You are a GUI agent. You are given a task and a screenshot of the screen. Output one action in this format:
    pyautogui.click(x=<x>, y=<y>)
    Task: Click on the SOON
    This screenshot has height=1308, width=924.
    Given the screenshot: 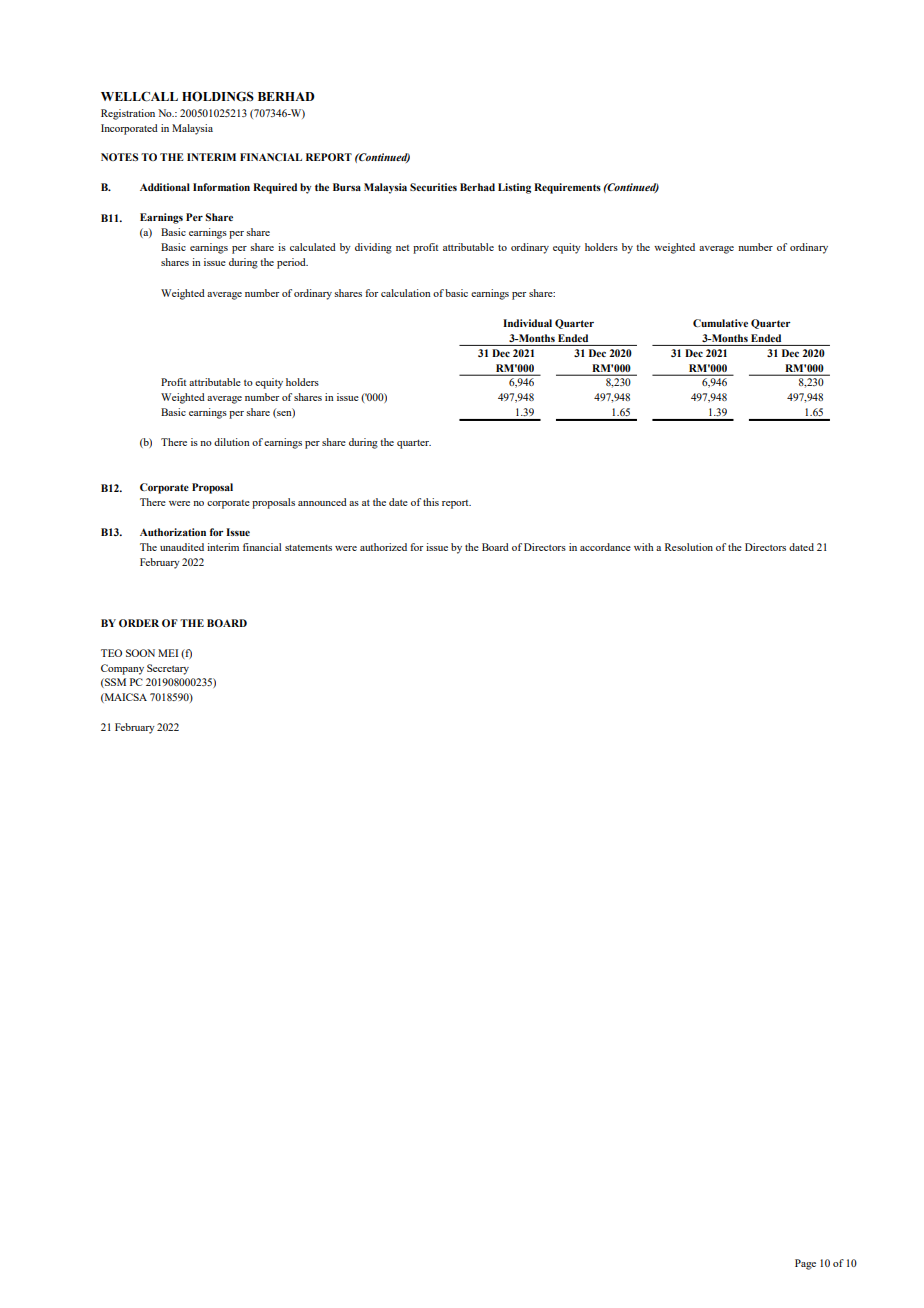 What is the action you would take?
    pyautogui.click(x=140, y=653)
